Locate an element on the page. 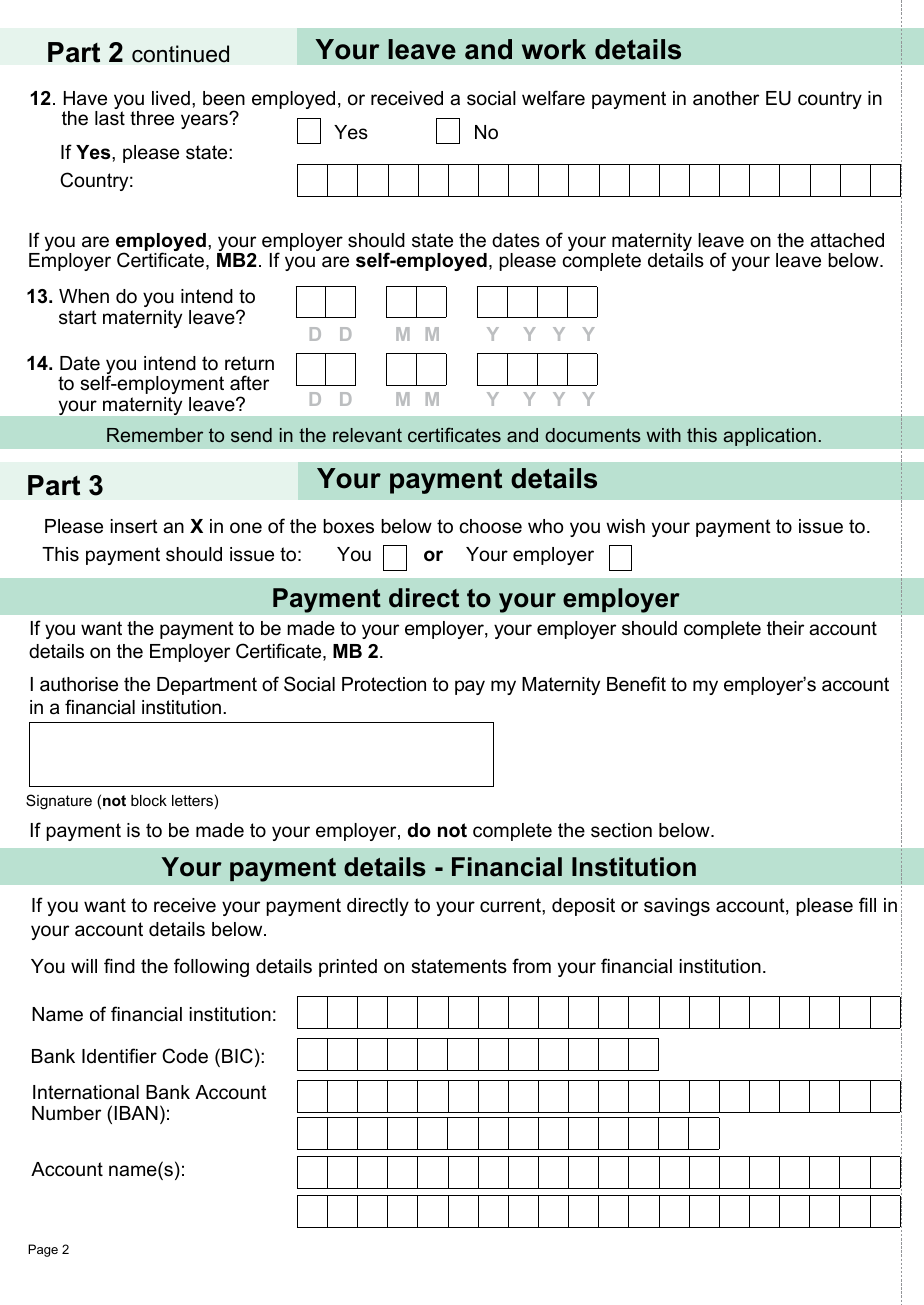 The height and width of the image is (1305, 924). choose is located at coordinates (490, 526).
